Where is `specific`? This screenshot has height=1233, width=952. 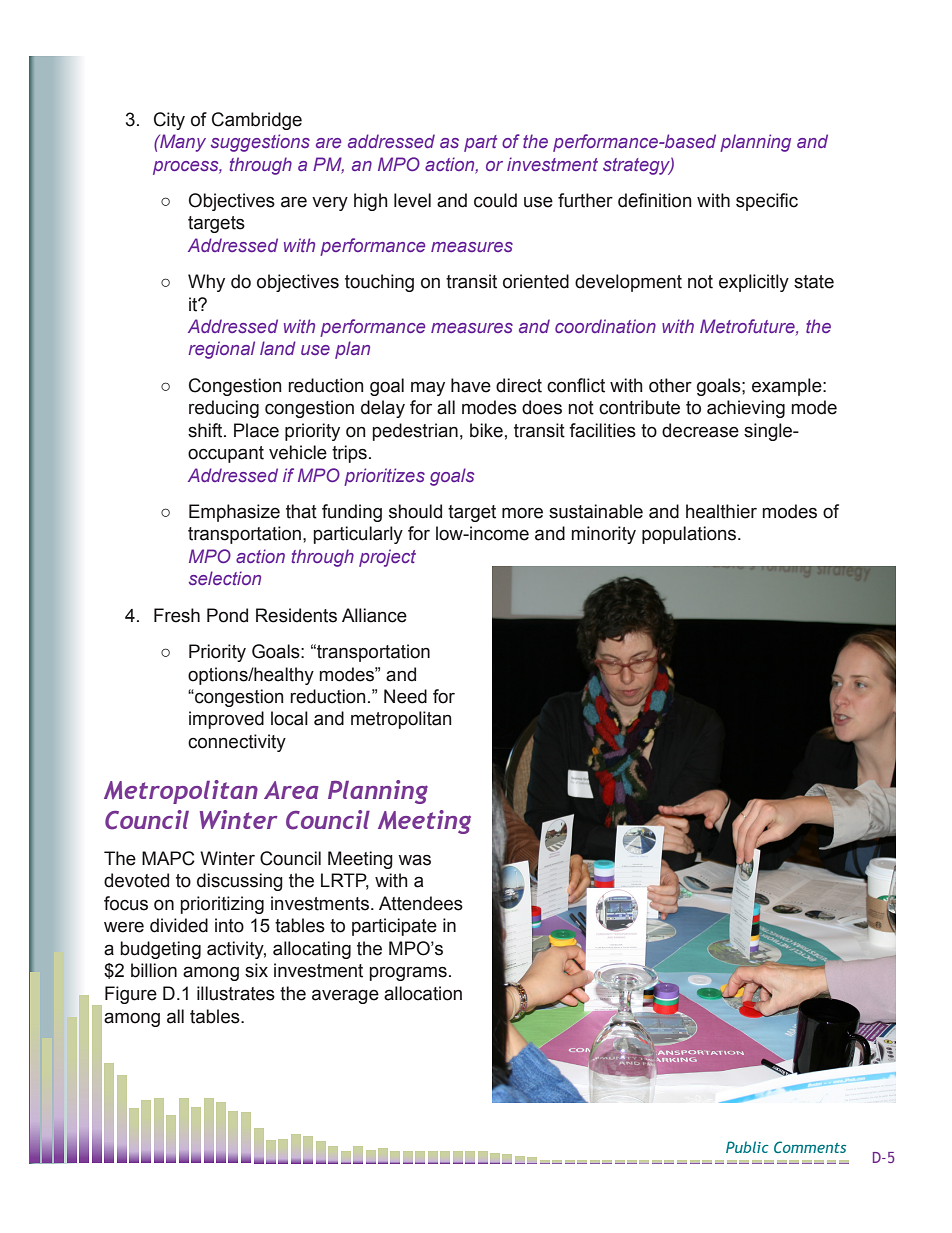 specific is located at coordinates (767, 202).
